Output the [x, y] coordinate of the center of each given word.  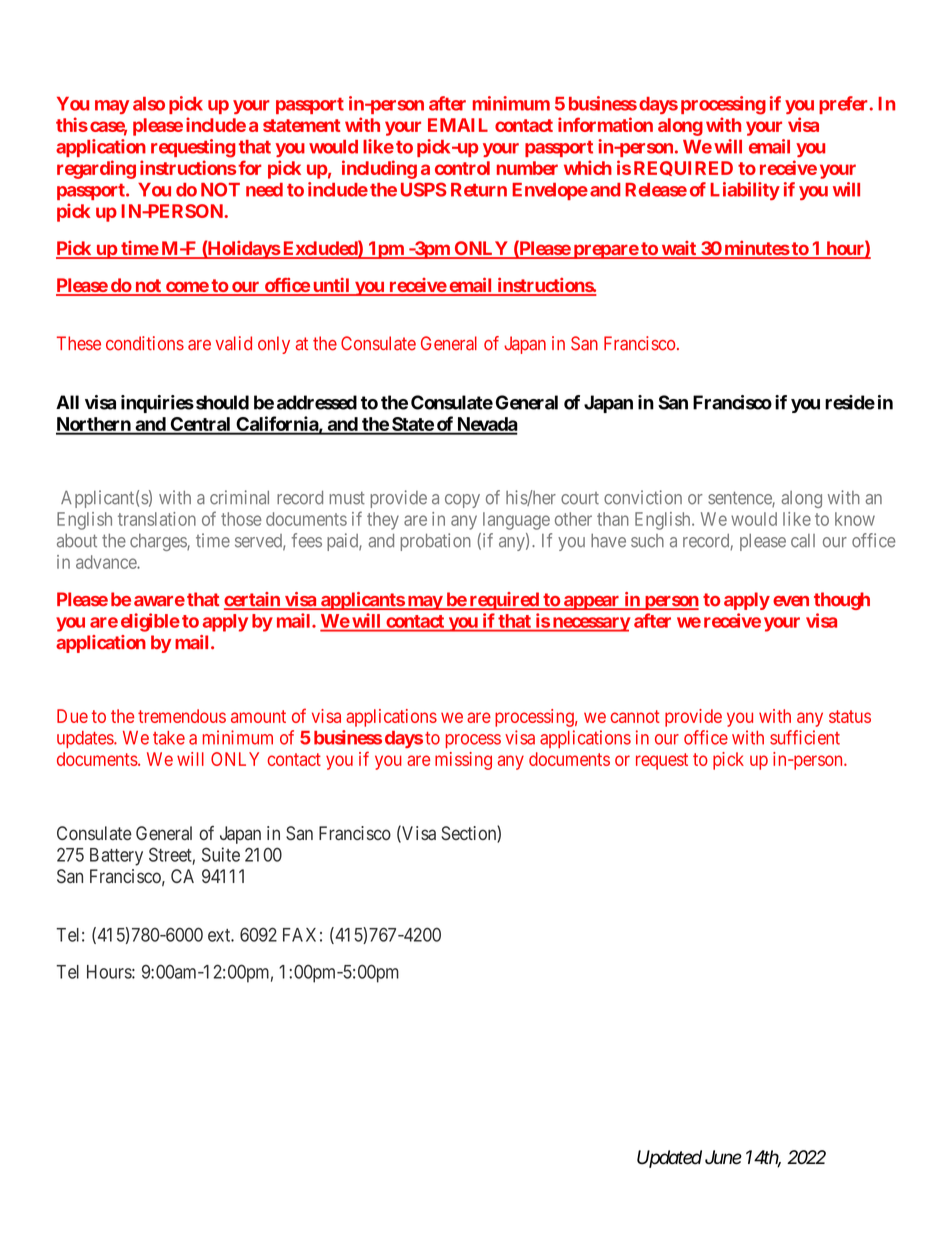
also [149, 104]
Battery [116, 857]
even [791, 601]
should [222, 402]
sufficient [805, 737]
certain [253, 600]
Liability [745, 191]
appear [592, 603]
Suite [221, 854]
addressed [317, 402]
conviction [643, 497]
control [462, 168]
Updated [669, 1159]
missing [463, 761]
